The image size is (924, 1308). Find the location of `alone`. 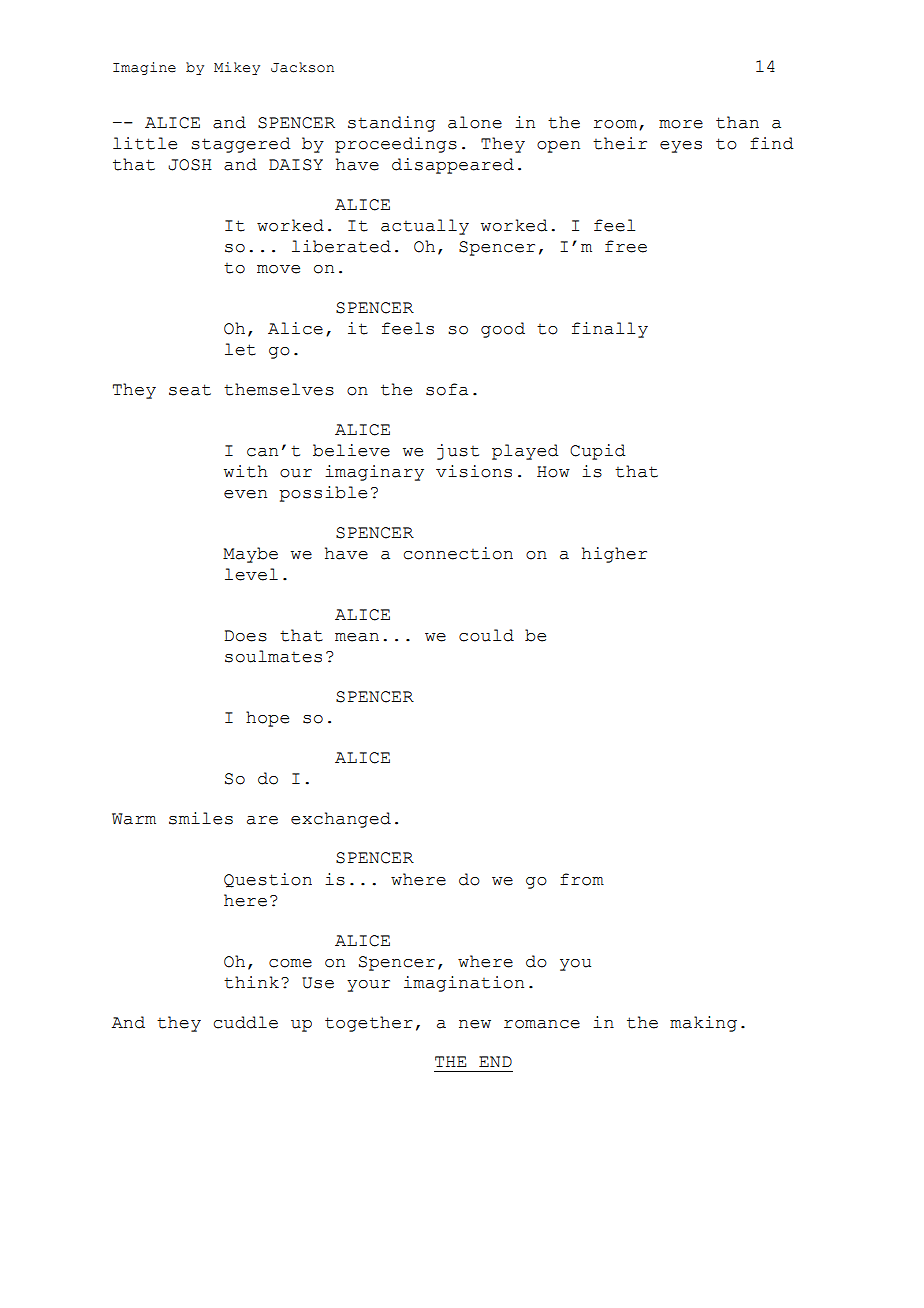

alone is located at coordinates (475, 122).
